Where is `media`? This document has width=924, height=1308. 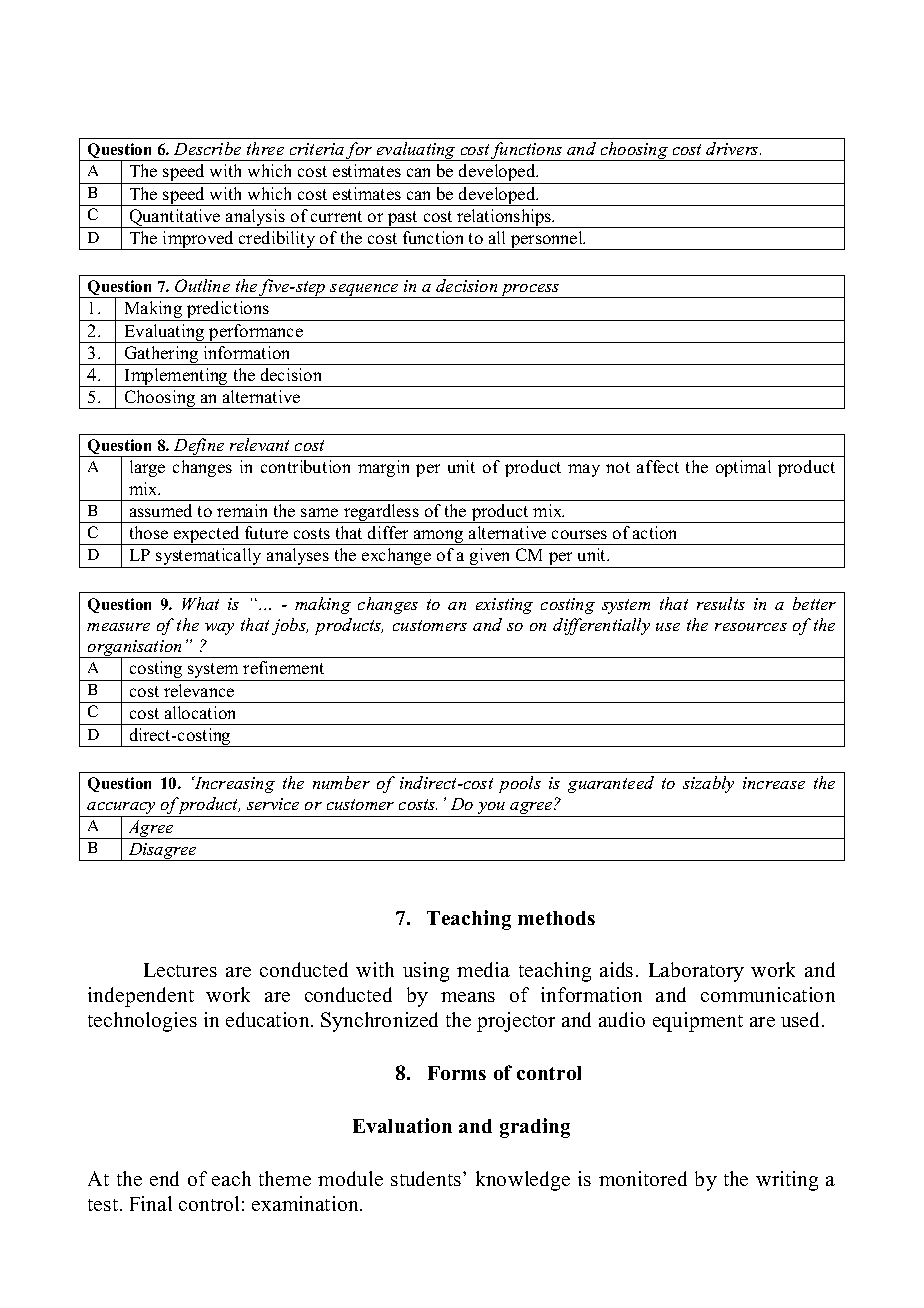 media is located at coordinates (483, 969).
